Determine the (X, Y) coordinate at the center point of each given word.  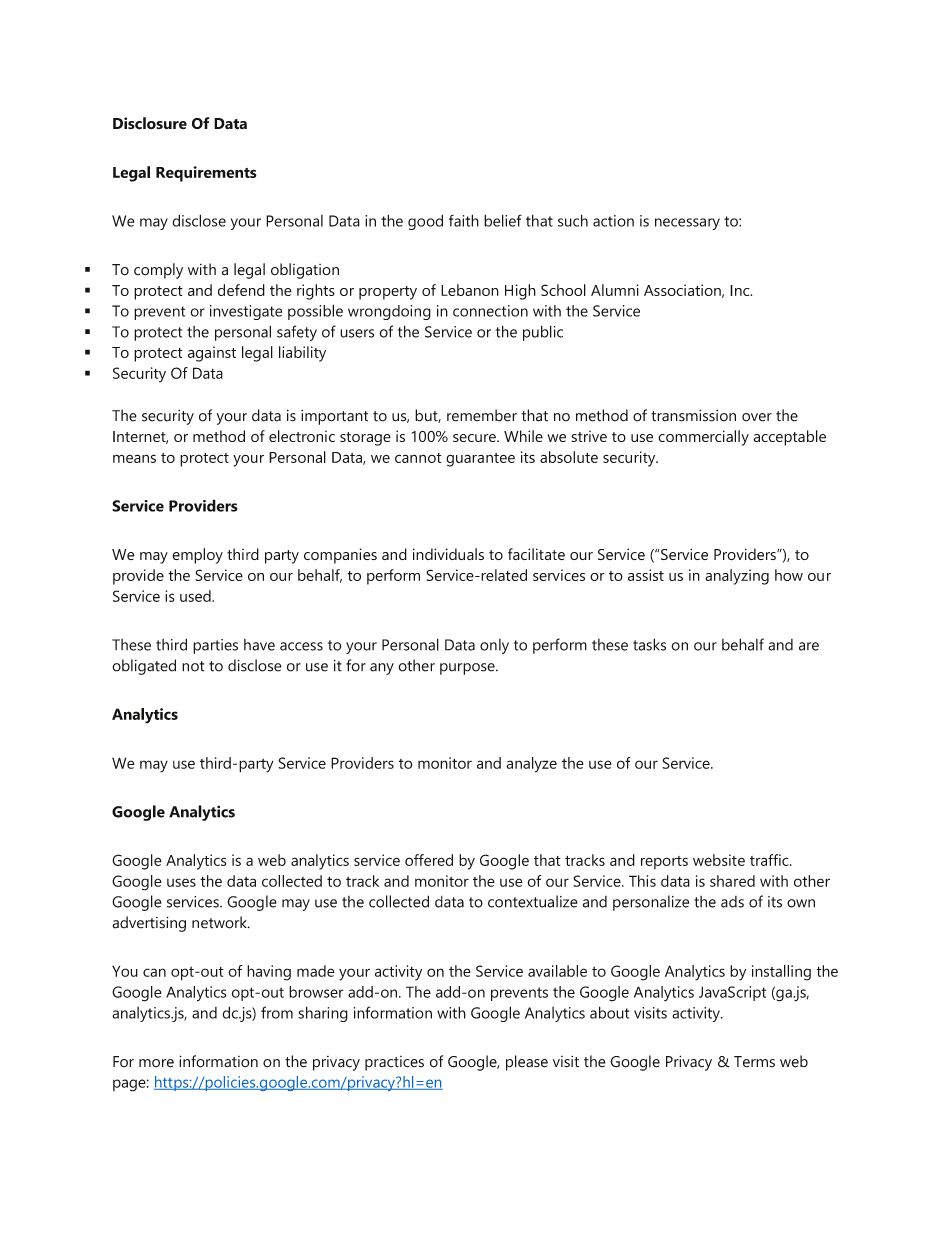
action (613, 221)
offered (429, 860)
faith (464, 220)
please (527, 1063)
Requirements (206, 174)
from (277, 1012)
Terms (754, 1062)
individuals (448, 554)
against (212, 354)
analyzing (737, 577)
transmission (693, 415)
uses (181, 882)
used (196, 596)
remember (482, 415)
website (719, 860)
